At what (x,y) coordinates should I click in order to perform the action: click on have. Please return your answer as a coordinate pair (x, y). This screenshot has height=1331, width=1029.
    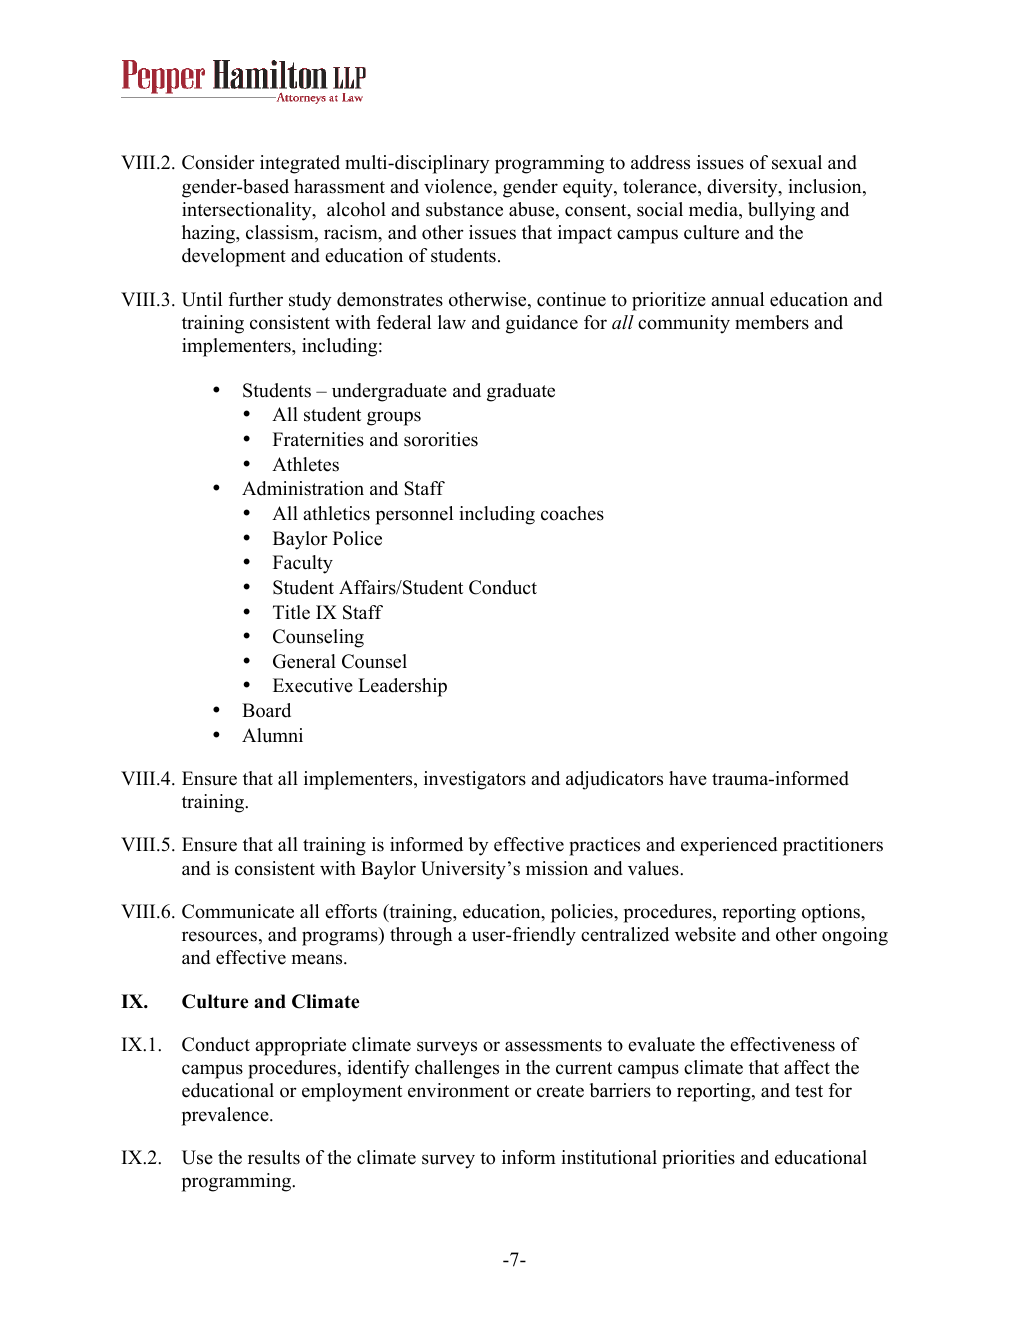
    Looking at the image, I should click on (688, 778).
